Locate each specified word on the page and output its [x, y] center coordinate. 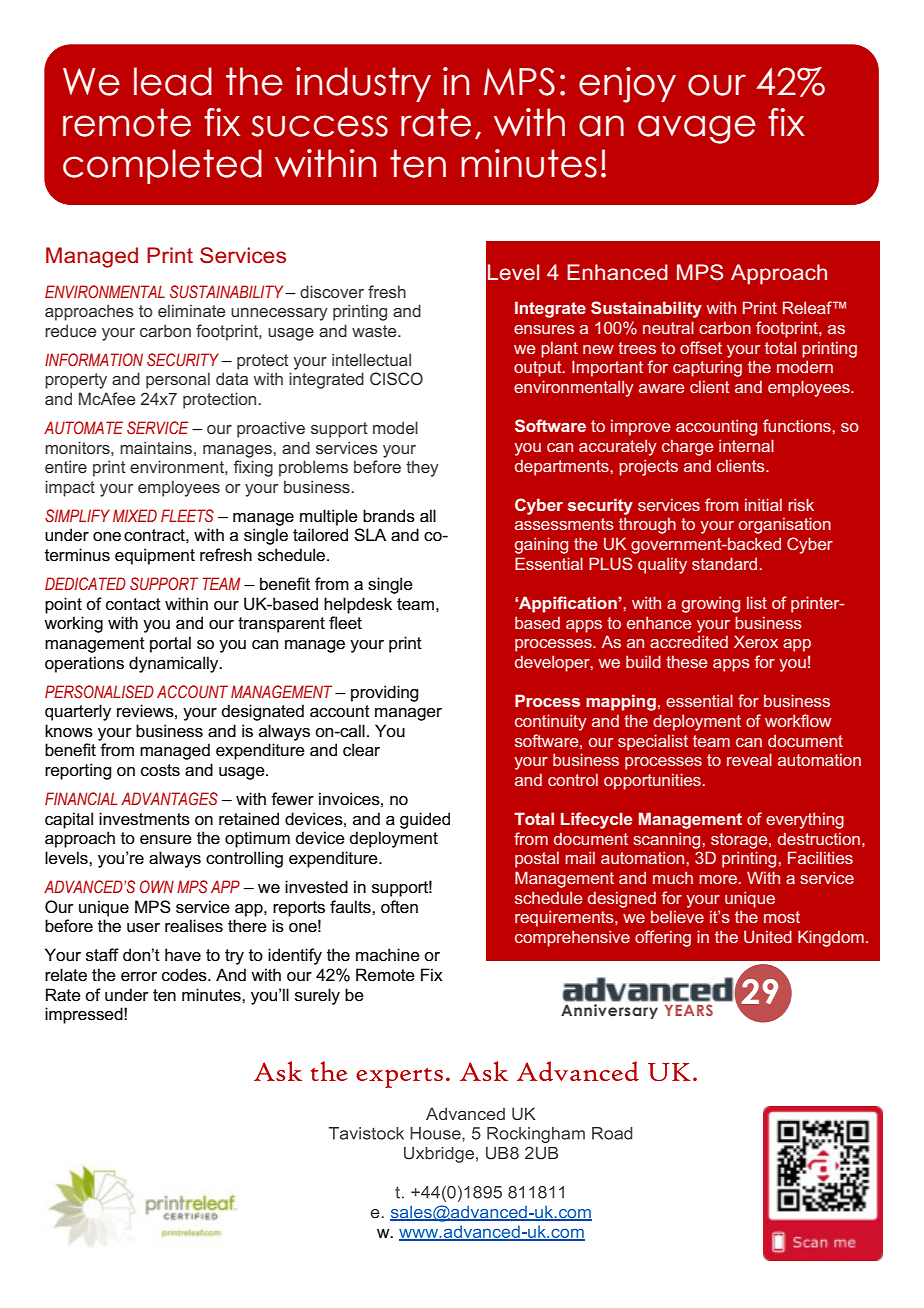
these [686, 662]
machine [388, 955]
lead [173, 81]
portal [170, 644]
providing [384, 693]
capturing [707, 369]
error [139, 977]
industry [363, 84]
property [76, 381]
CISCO [396, 378]
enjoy [627, 85]
